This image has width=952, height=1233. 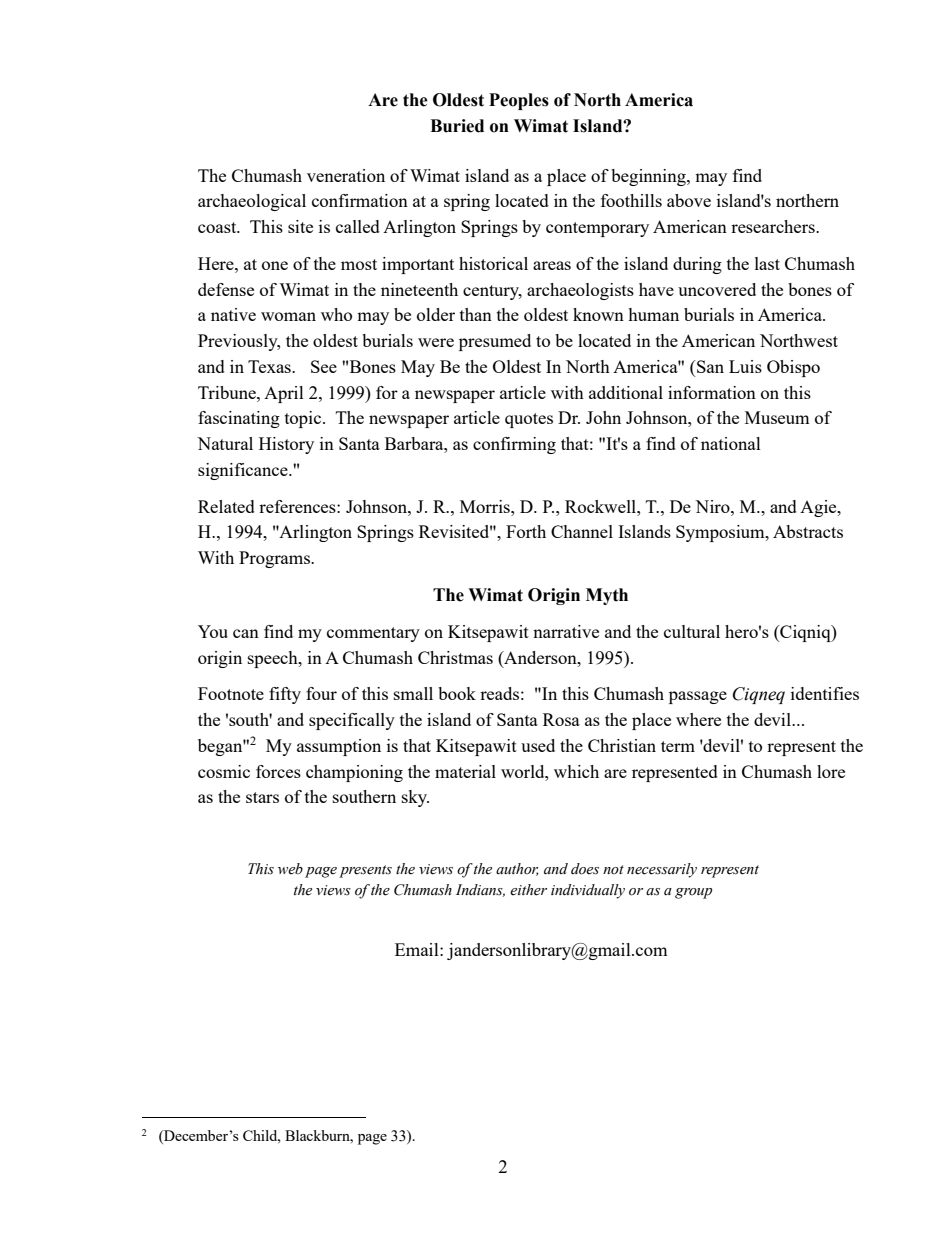 What do you see at coordinates (486, 506) in the image?
I see `Morris` at bounding box center [486, 506].
